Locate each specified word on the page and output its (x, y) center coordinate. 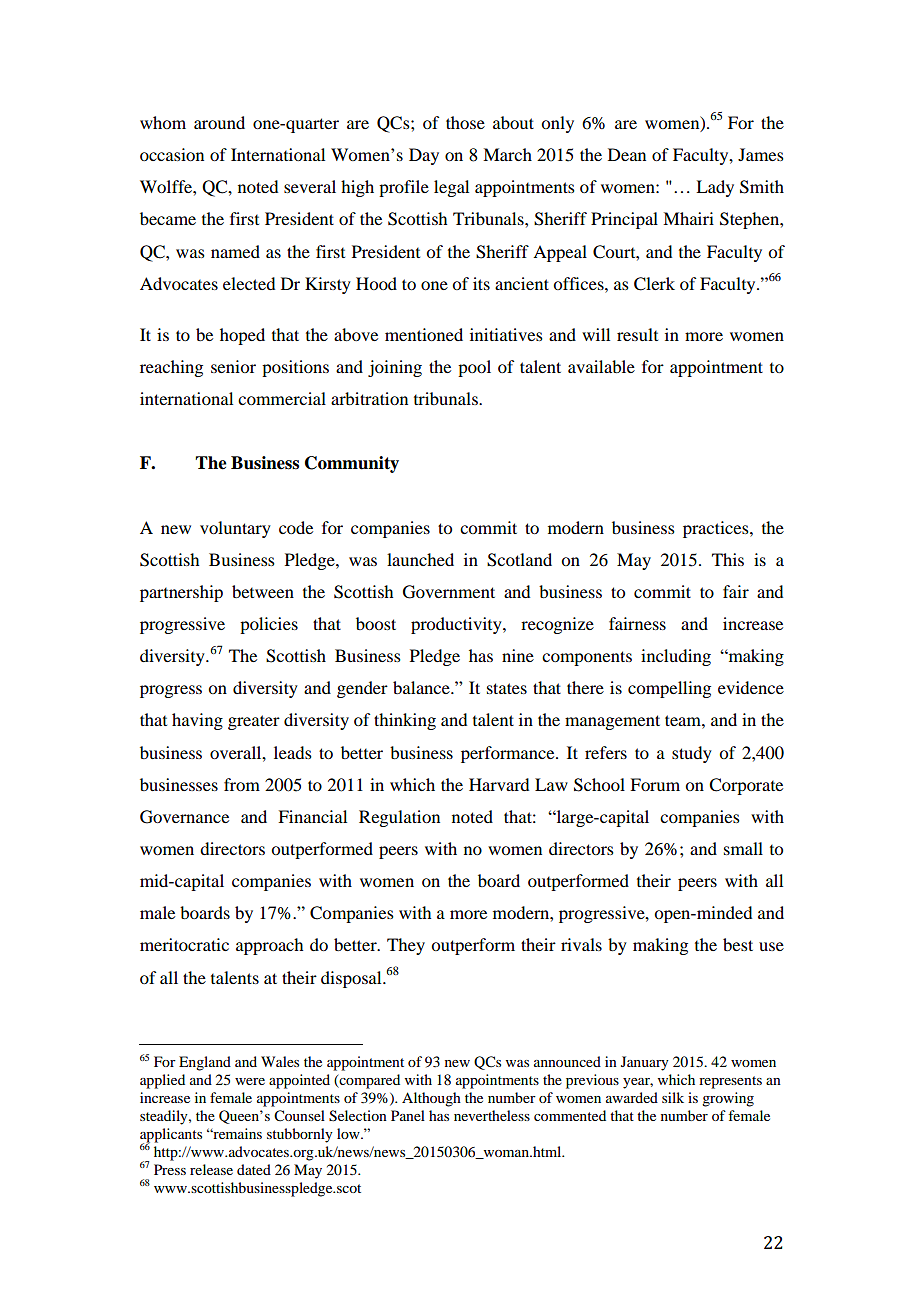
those (465, 122)
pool (474, 368)
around (219, 122)
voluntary (235, 529)
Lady (715, 188)
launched (420, 559)
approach (269, 946)
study (692, 754)
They (406, 946)
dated (254, 1169)
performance (509, 754)
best (738, 944)
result (637, 334)
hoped (242, 336)
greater (254, 722)
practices (717, 529)
